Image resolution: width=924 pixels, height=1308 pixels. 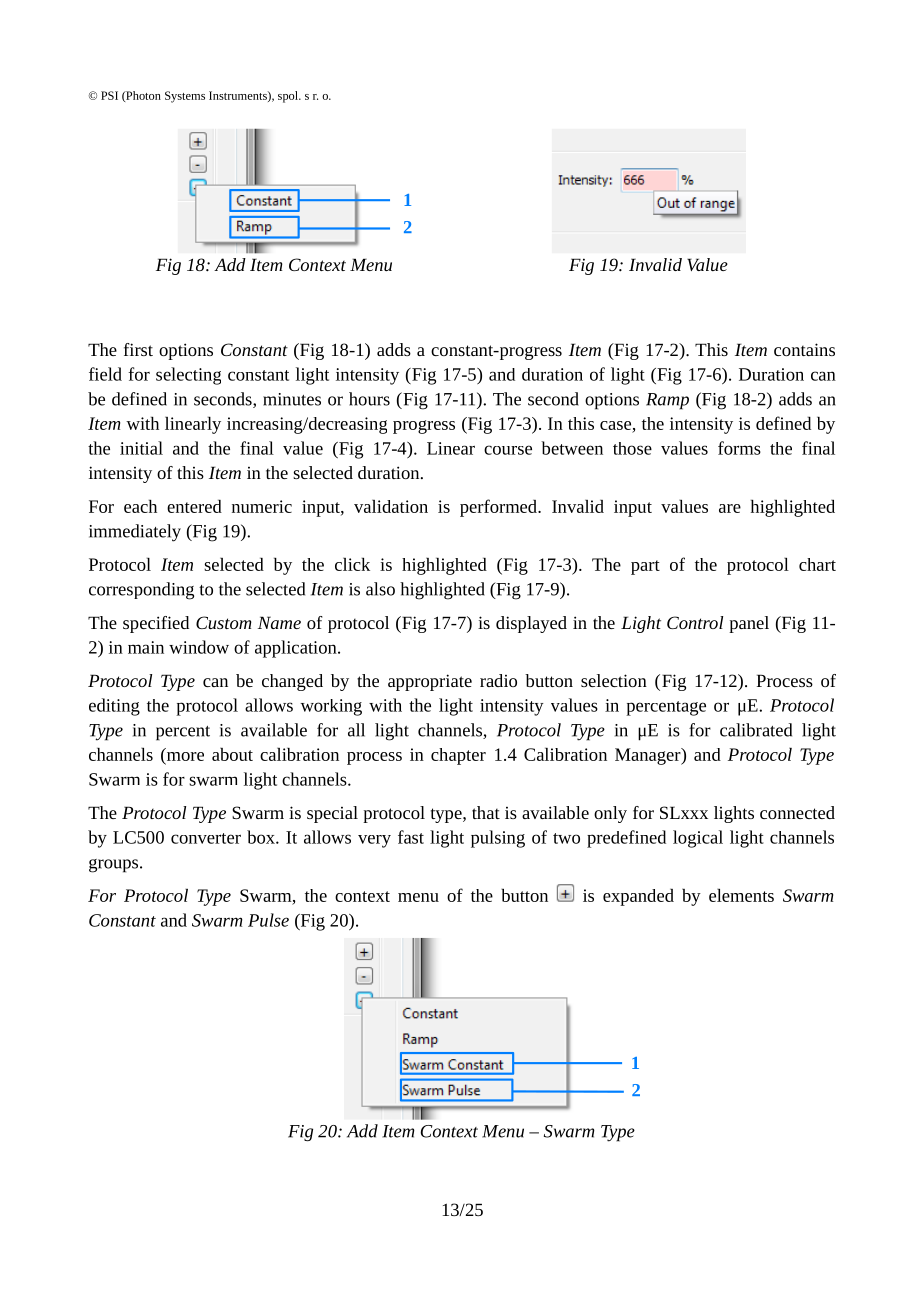 I want to click on PSI, so click(x=109, y=95).
